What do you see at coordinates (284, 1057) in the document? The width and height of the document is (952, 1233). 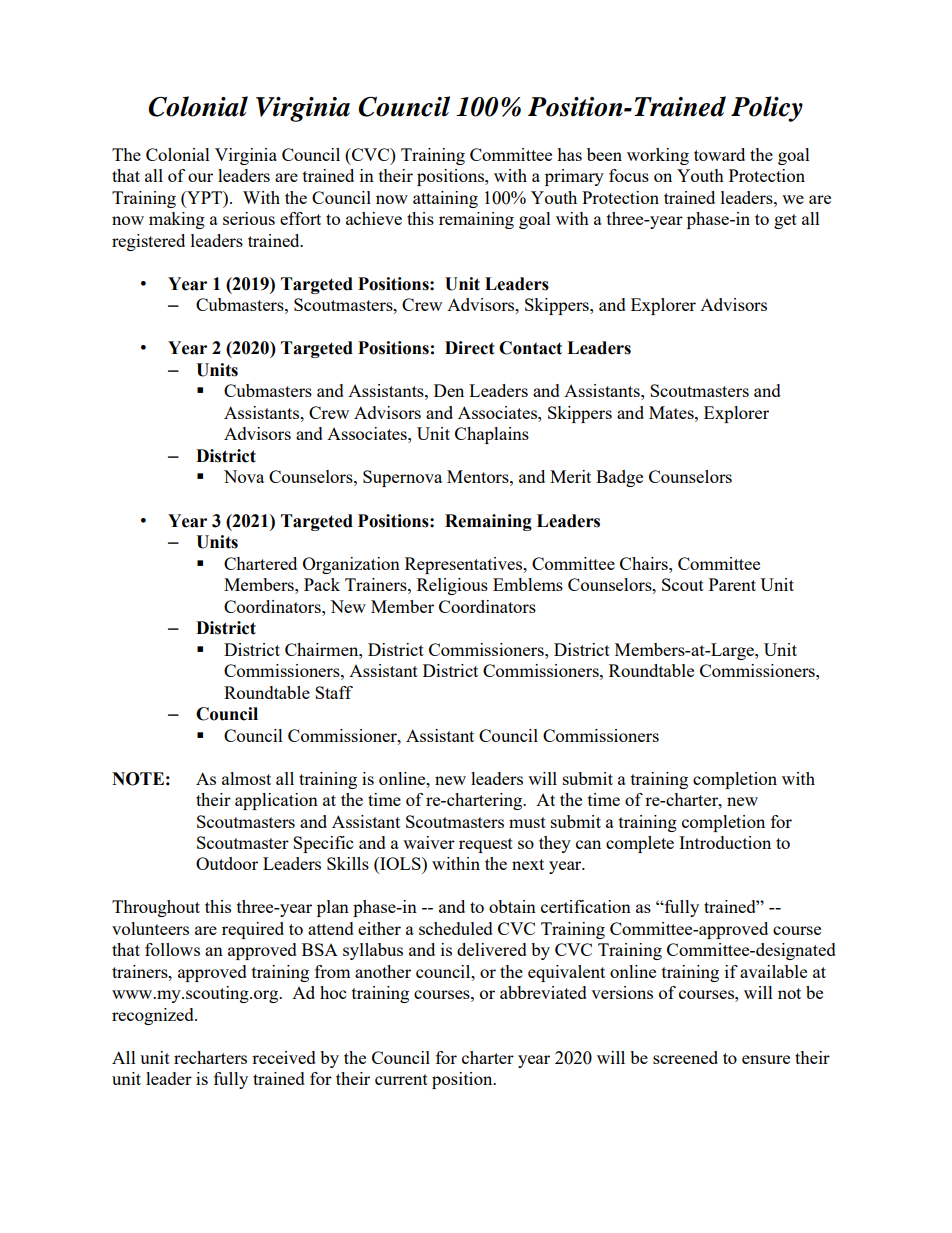 I see `received` at bounding box center [284, 1057].
